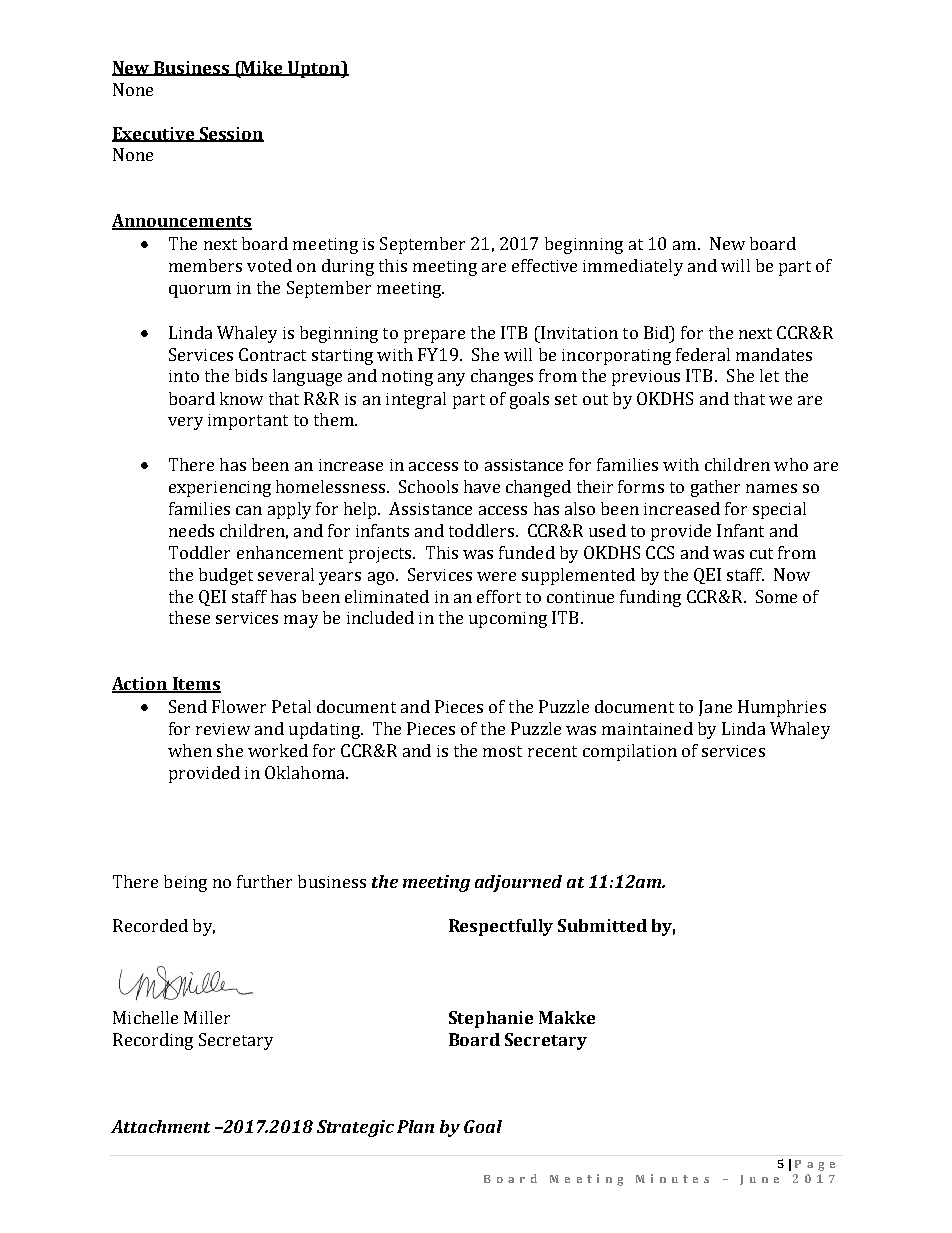 This image has height=1233, width=952. What do you see at coordinates (633, 267) in the image?
I see `immediately` at bounding box center [633, 267].
